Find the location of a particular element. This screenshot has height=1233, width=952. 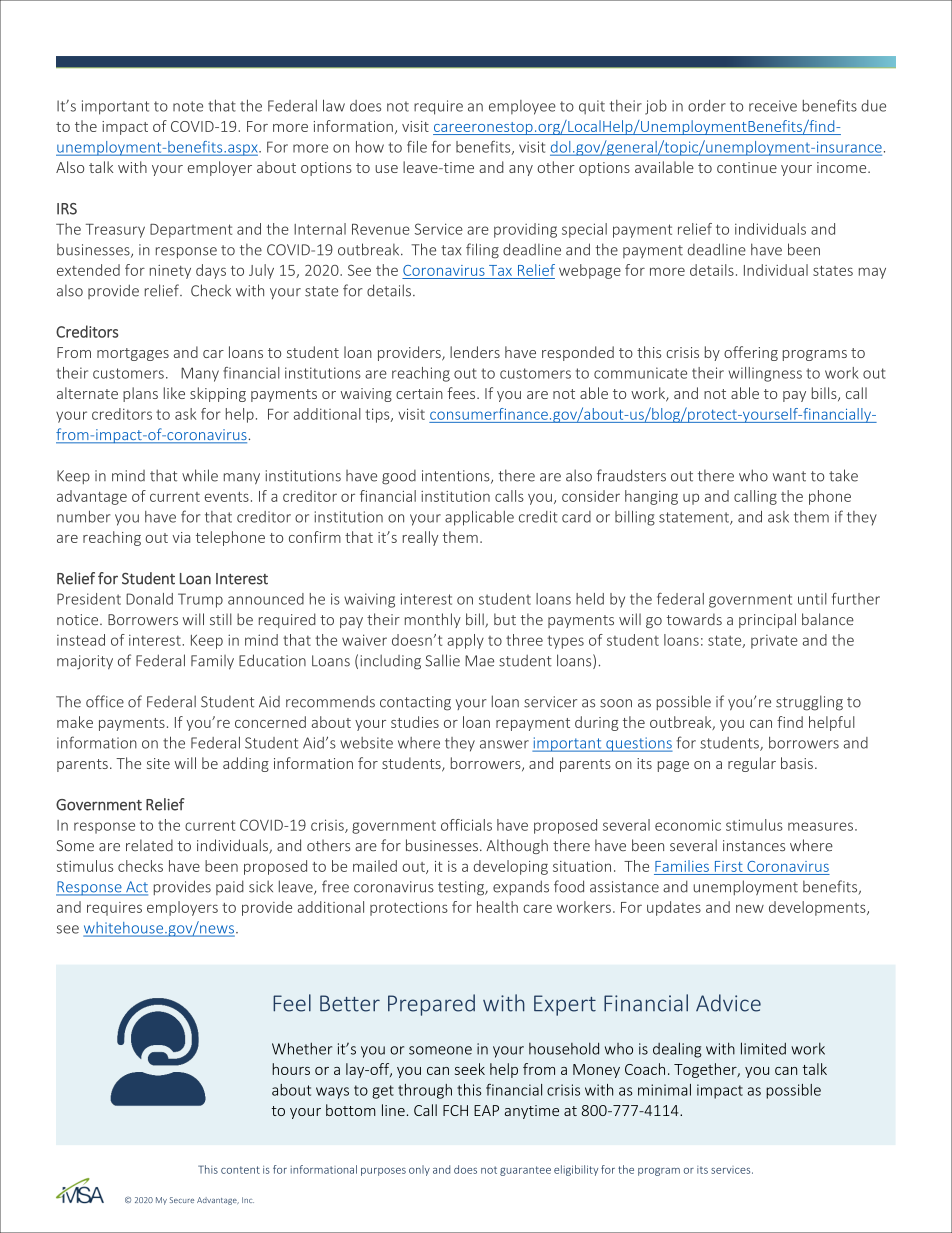

guarantee is located at coordinates (525, 1171).
